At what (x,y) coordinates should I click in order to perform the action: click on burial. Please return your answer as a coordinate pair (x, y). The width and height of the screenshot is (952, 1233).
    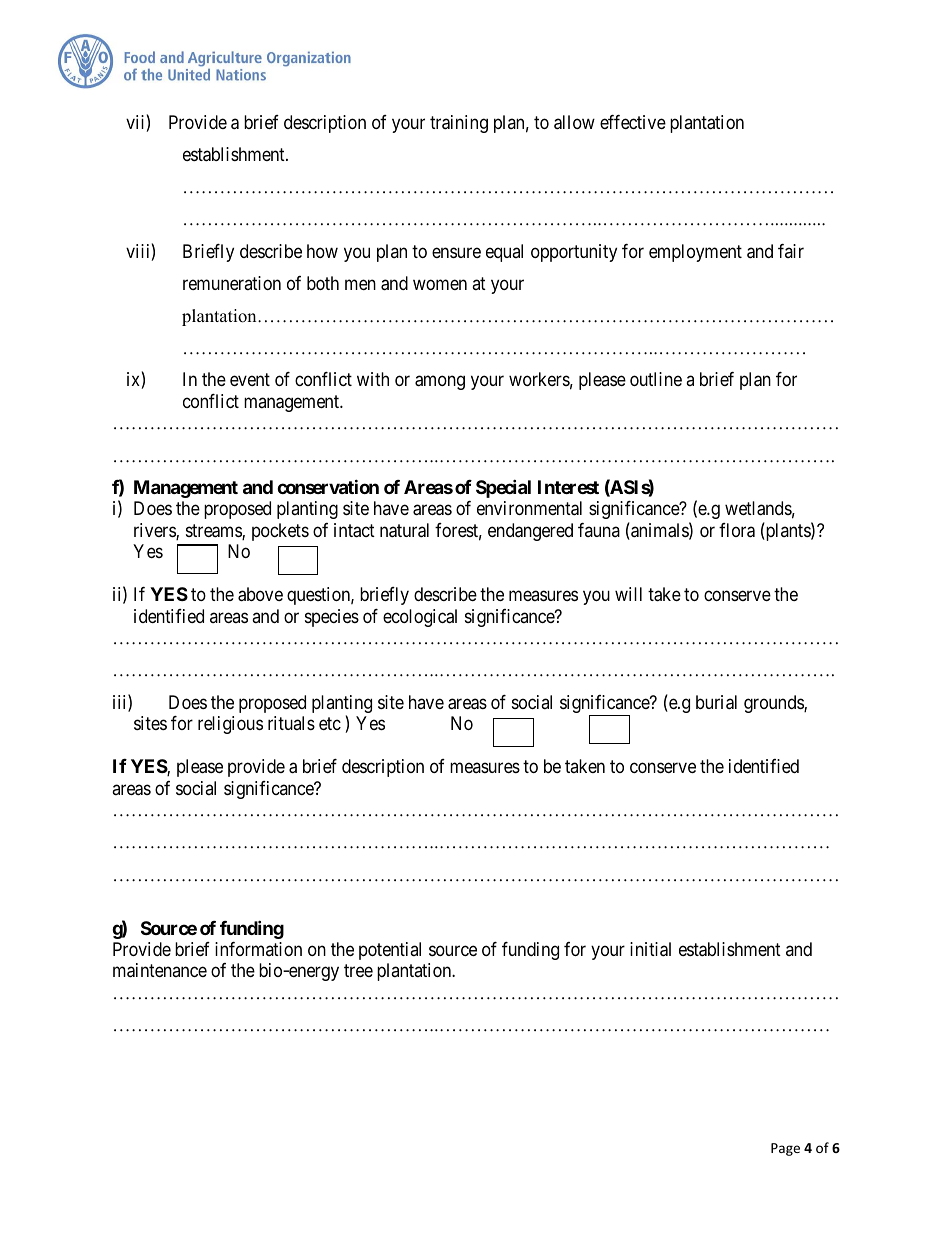
    Looking at the image, I should click on (716, 702).
